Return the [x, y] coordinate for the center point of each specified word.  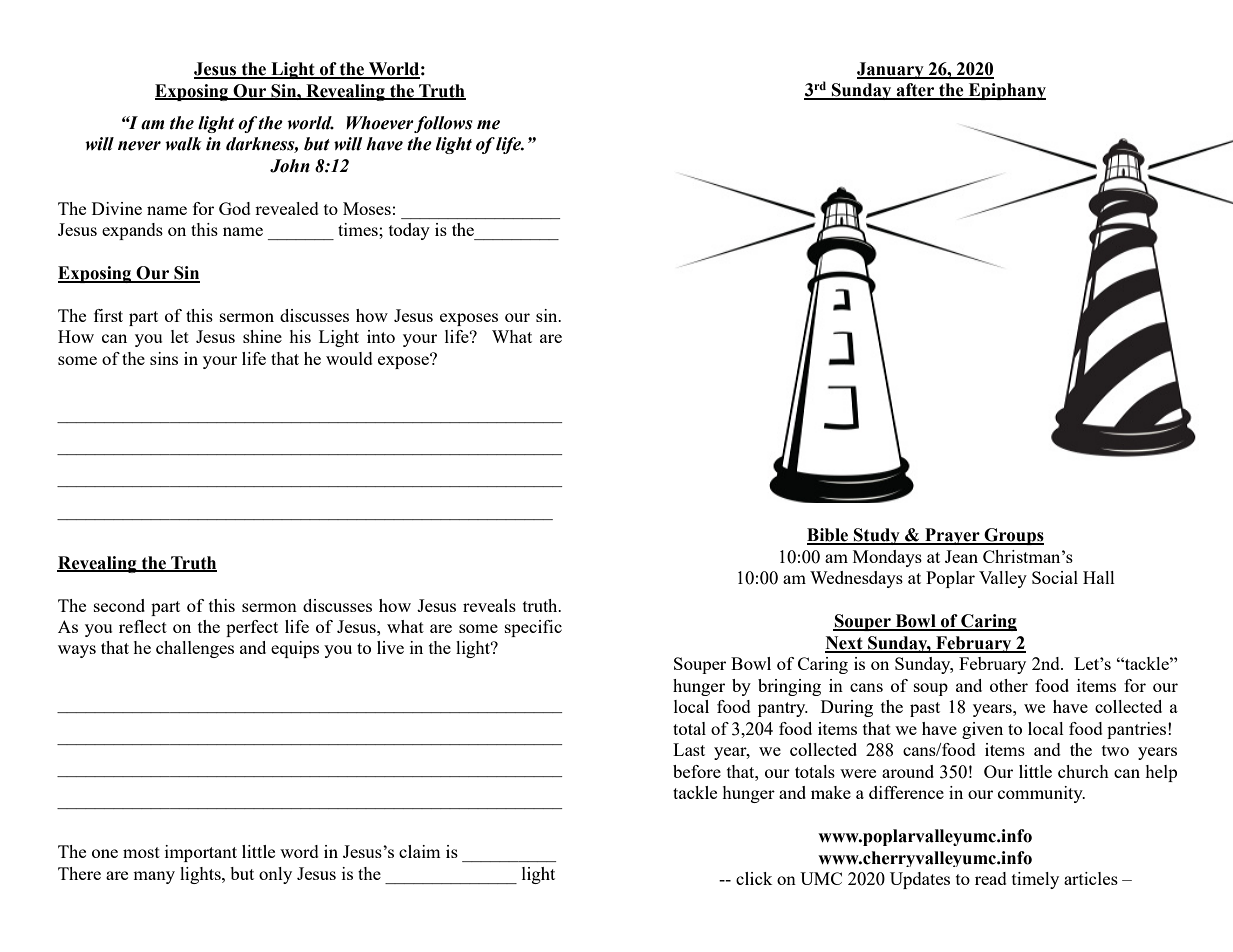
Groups [1013, 536]
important [201, 853]
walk [183, 144]
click [754, 878]
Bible [829, 536]
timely [1035, 880]
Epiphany [1006, 91]
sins [164, 358]
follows [443, 124]
